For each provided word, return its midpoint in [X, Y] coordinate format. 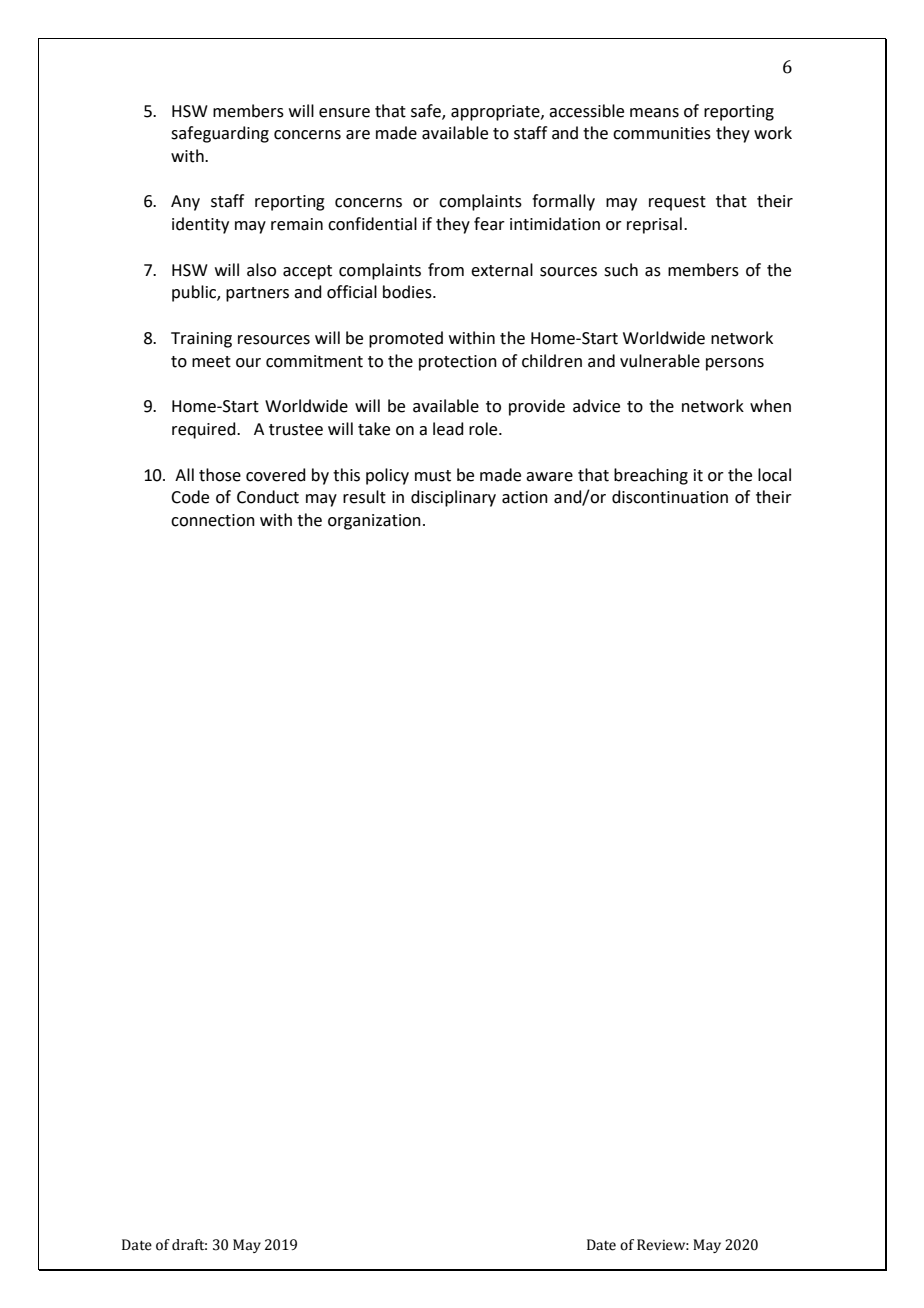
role [484, 429]
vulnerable [660, 361]
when [770, 406]
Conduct [268, 497]
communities [662, 133]
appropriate [496, 113]
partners [257, 294]
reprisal [654, 225]
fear [489, 224]
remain [297, 224]
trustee [296, 430]
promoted [406, 339]
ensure [344, 113]
